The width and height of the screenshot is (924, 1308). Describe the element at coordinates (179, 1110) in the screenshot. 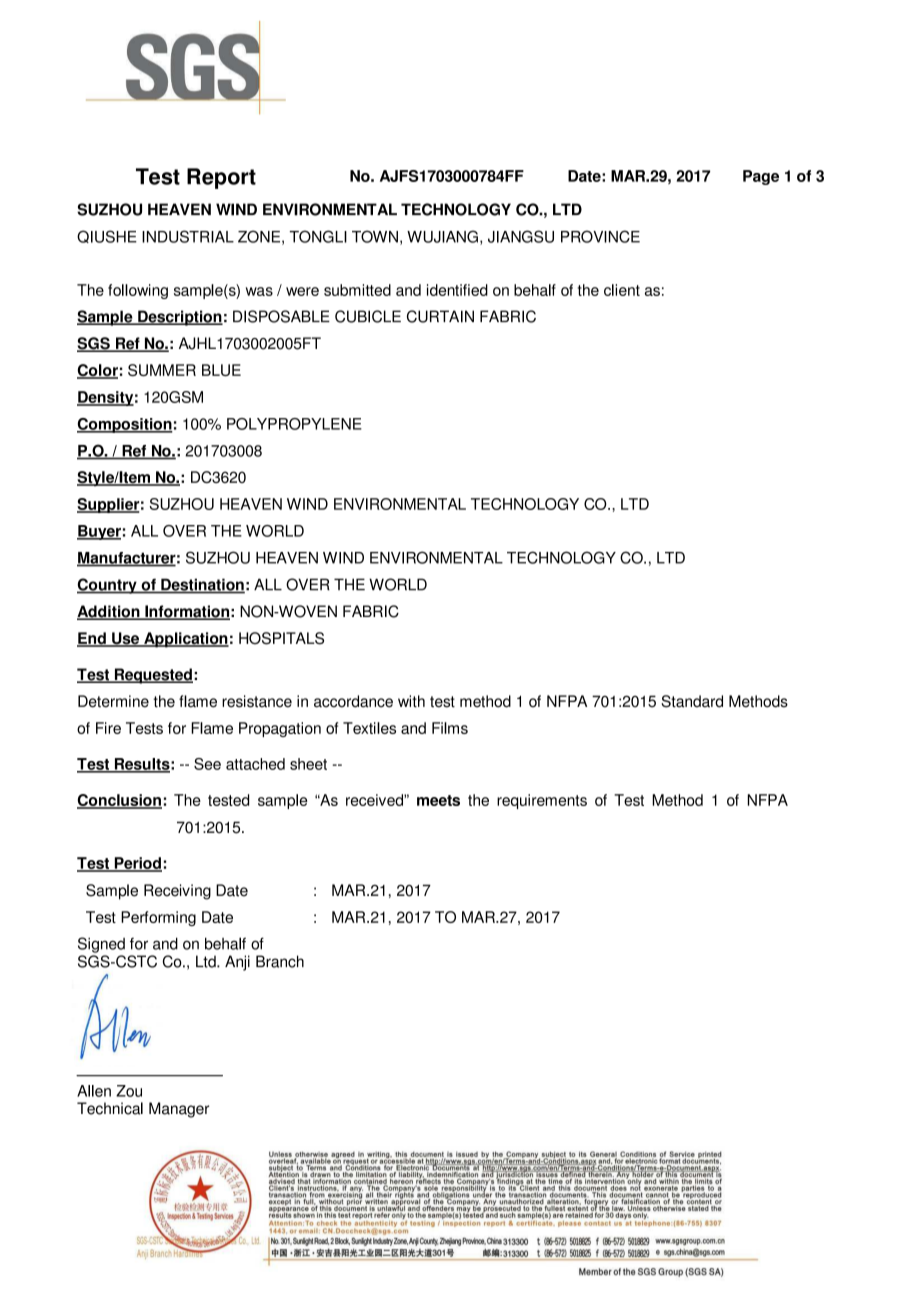

I see `Manager` at that location.
